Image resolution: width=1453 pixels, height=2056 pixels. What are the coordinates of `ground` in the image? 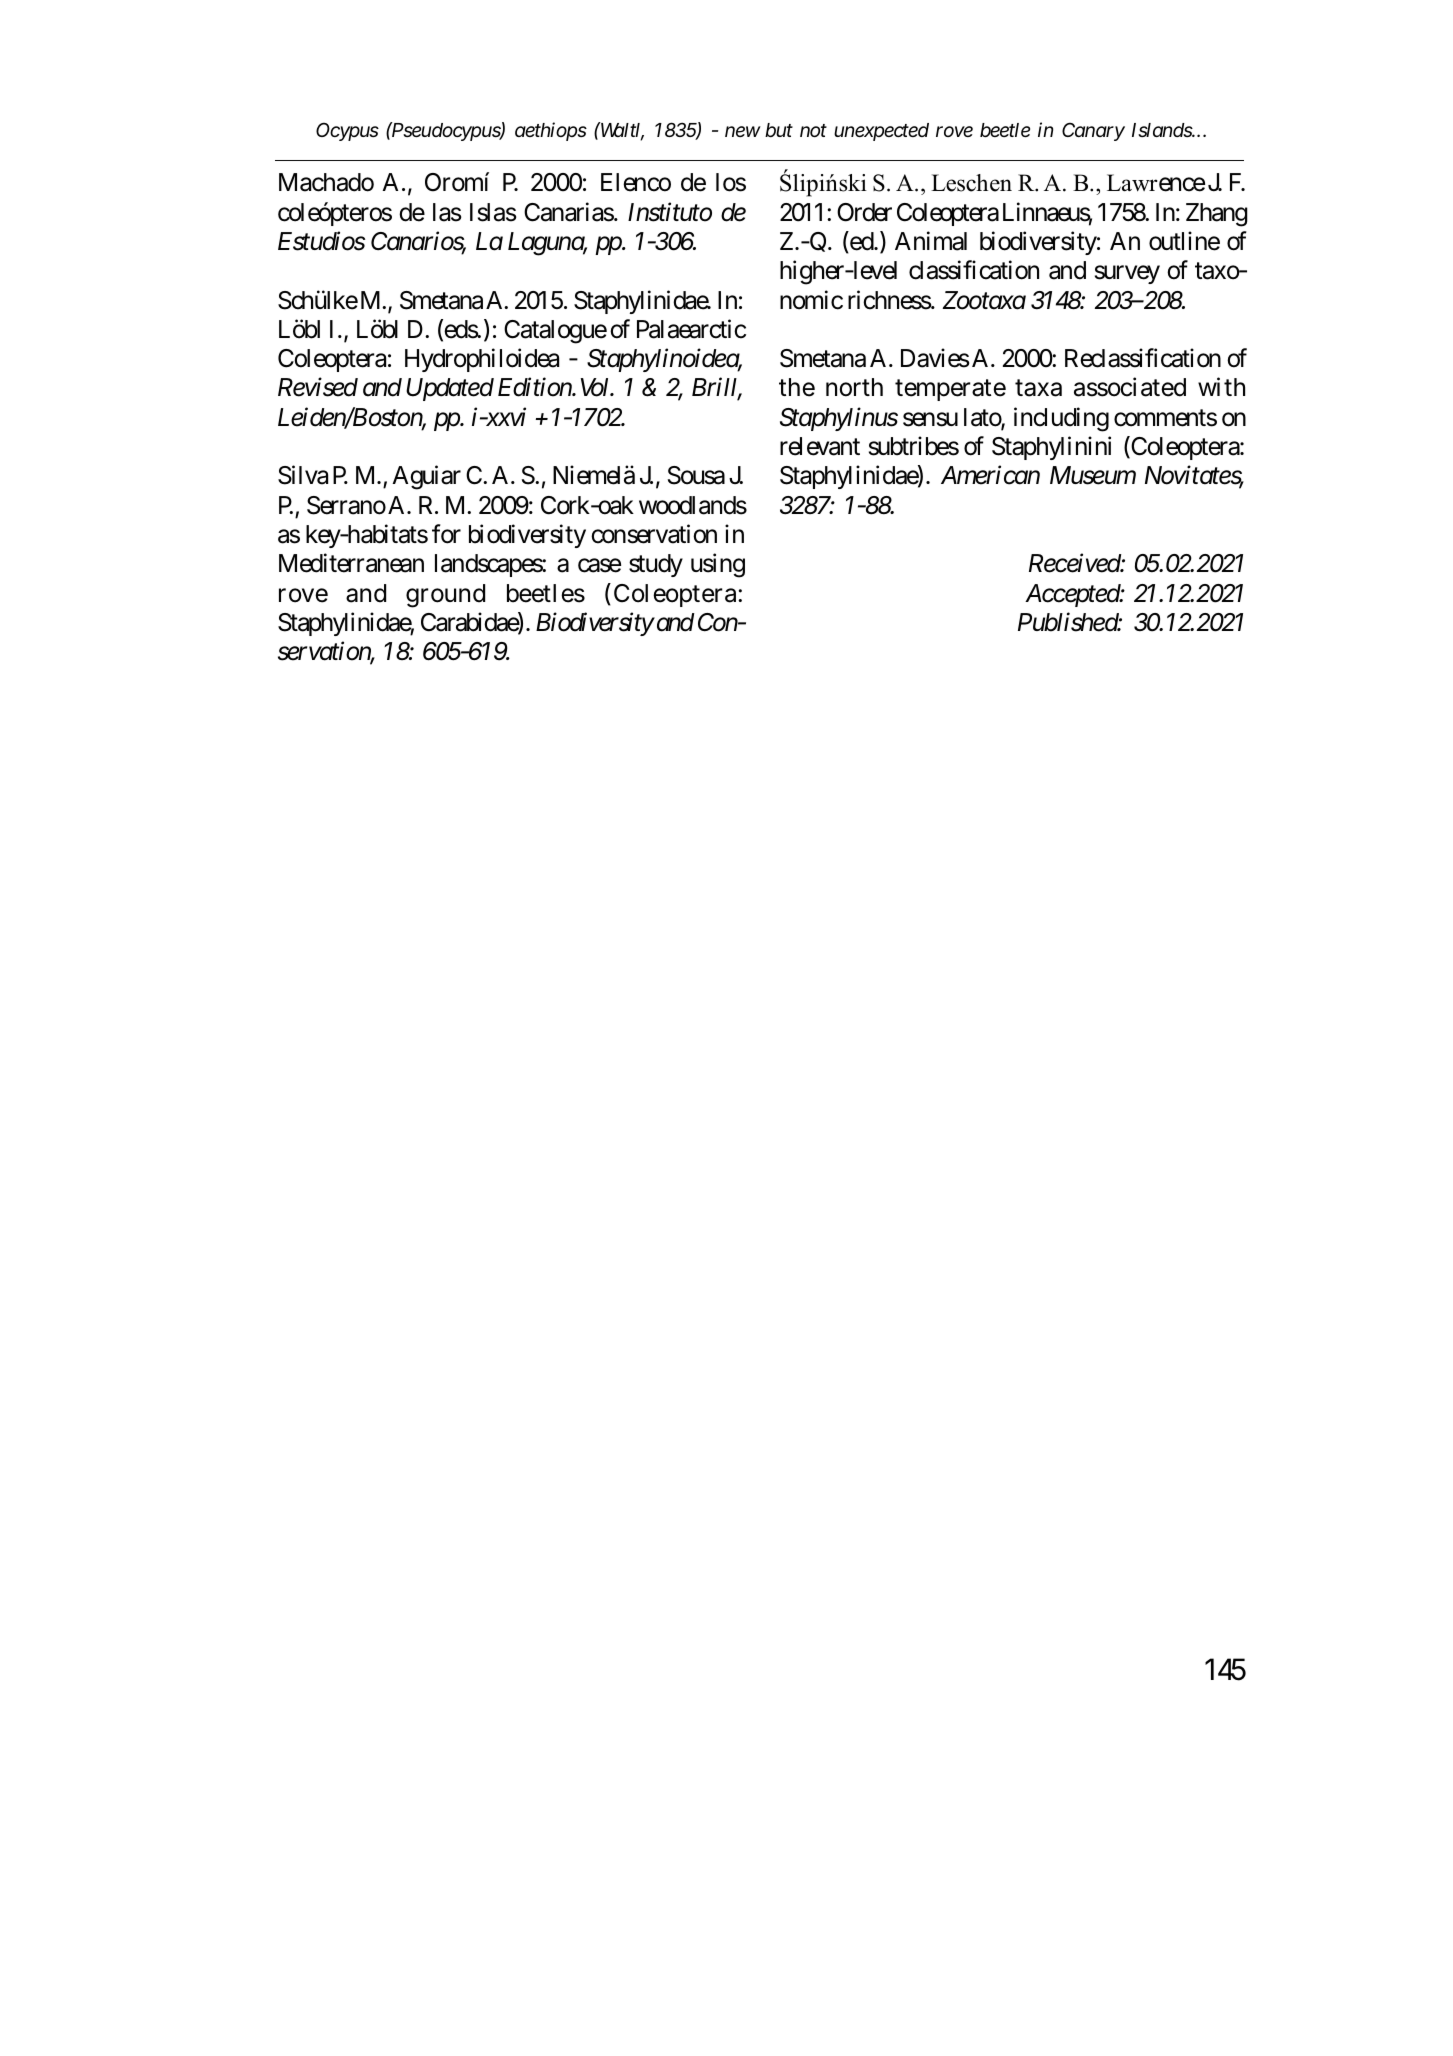 It's located at (445, 596).
